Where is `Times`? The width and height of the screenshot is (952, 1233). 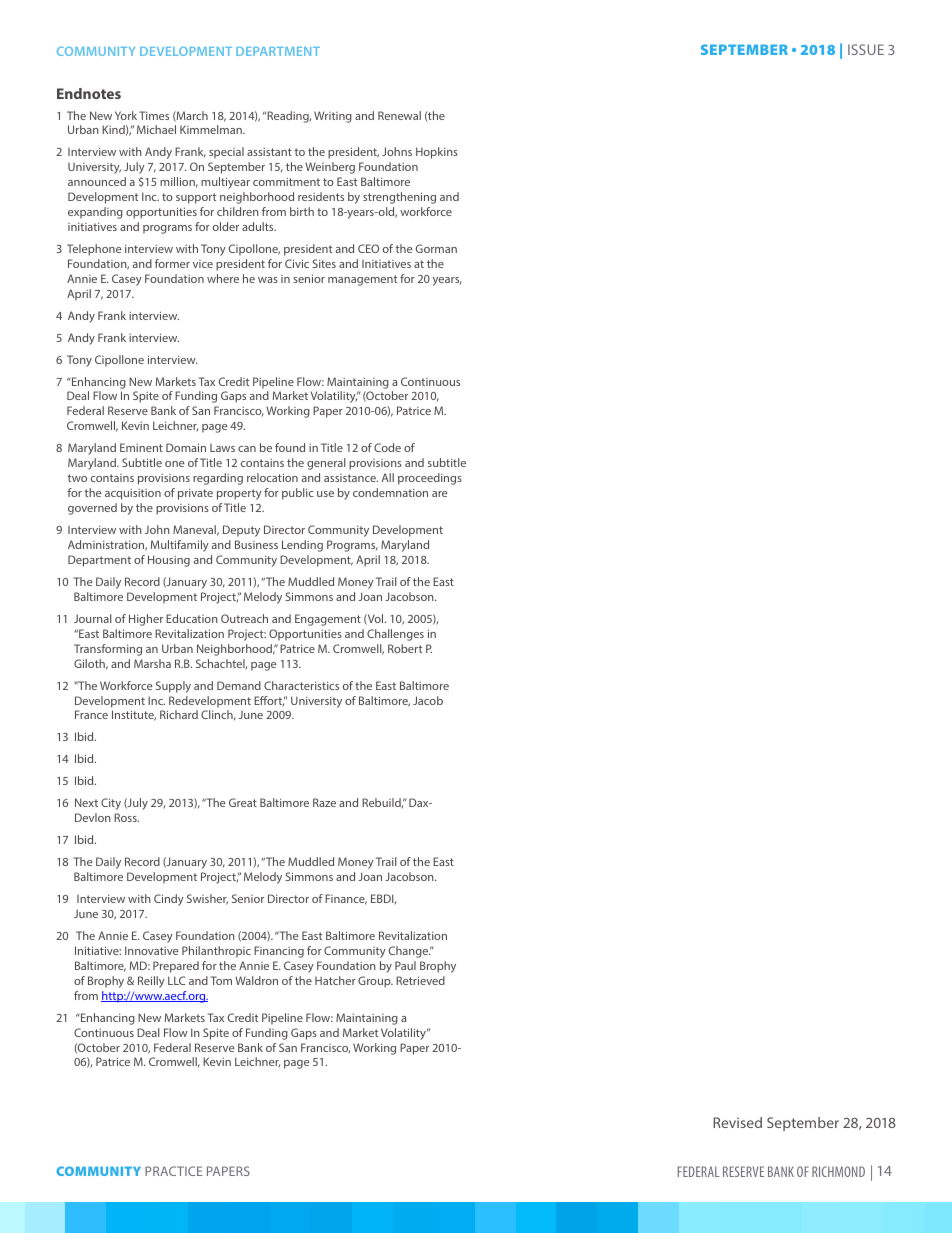 Times is located at coordinates (154, 115).
